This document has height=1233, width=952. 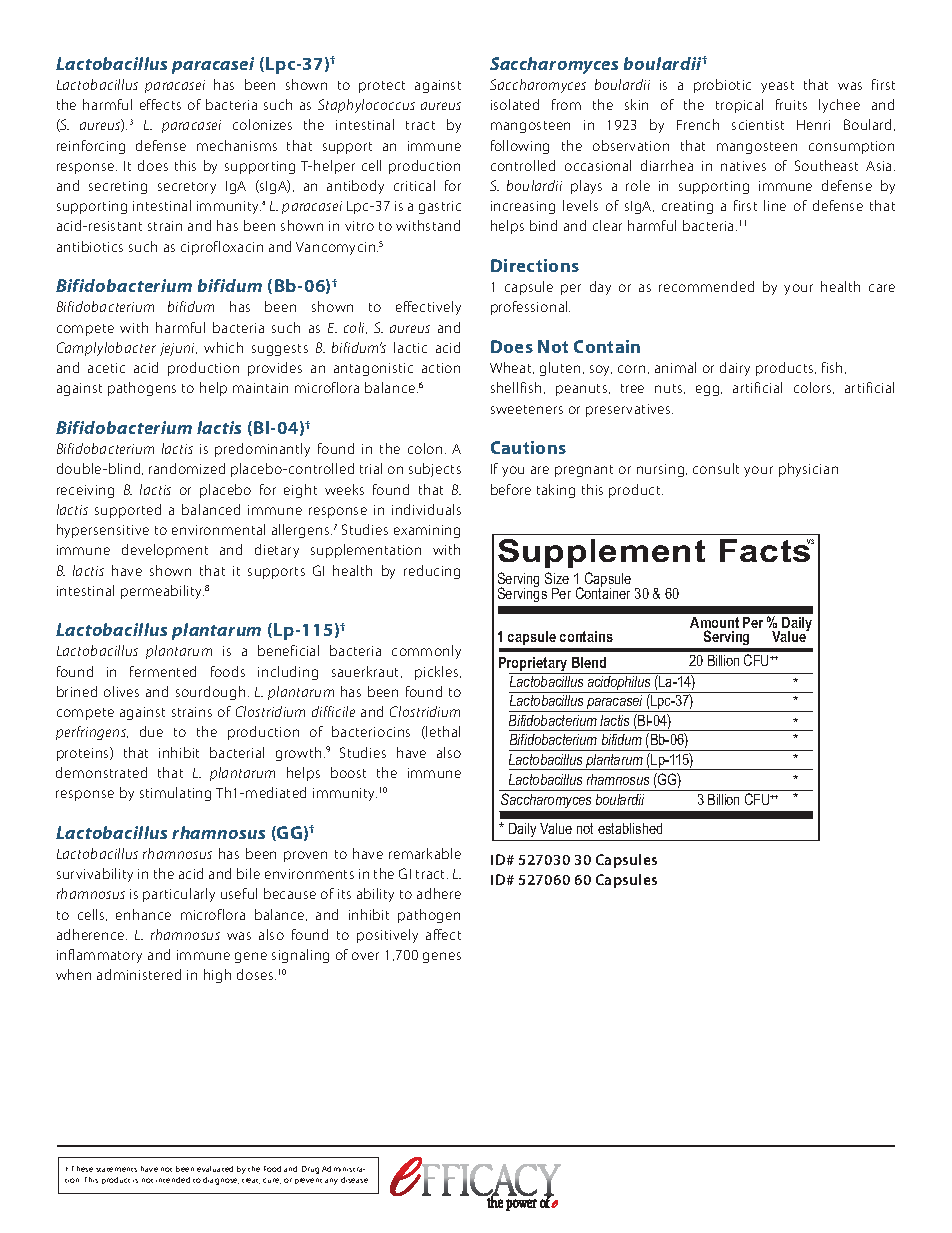 I want to click on commonly, so click(x=426, y=652).
